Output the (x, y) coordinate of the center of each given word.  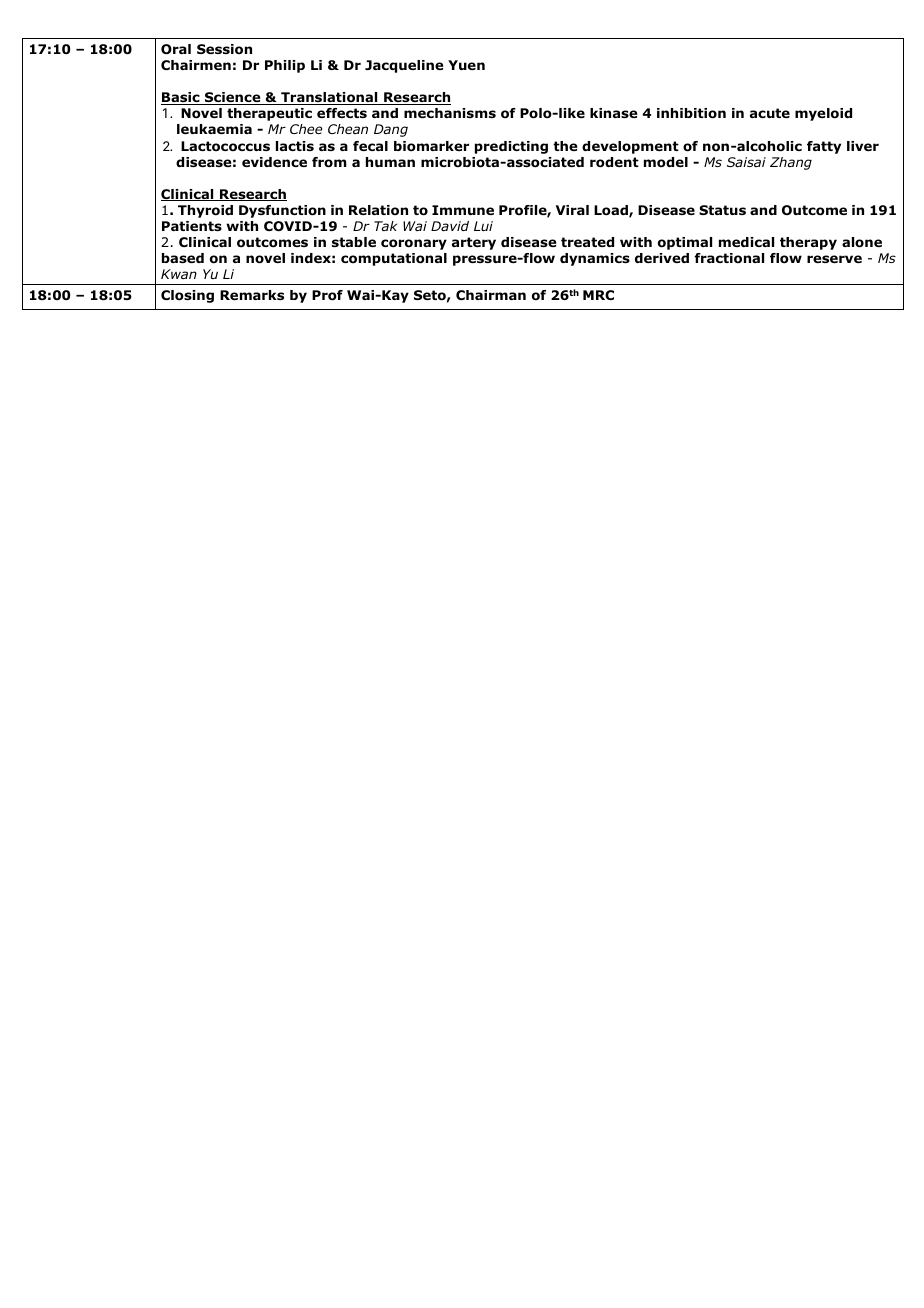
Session (224, 49)
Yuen (466, 65)
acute (770, 113)
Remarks (252, 295)
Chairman (491, 295)
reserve (834, 259)
